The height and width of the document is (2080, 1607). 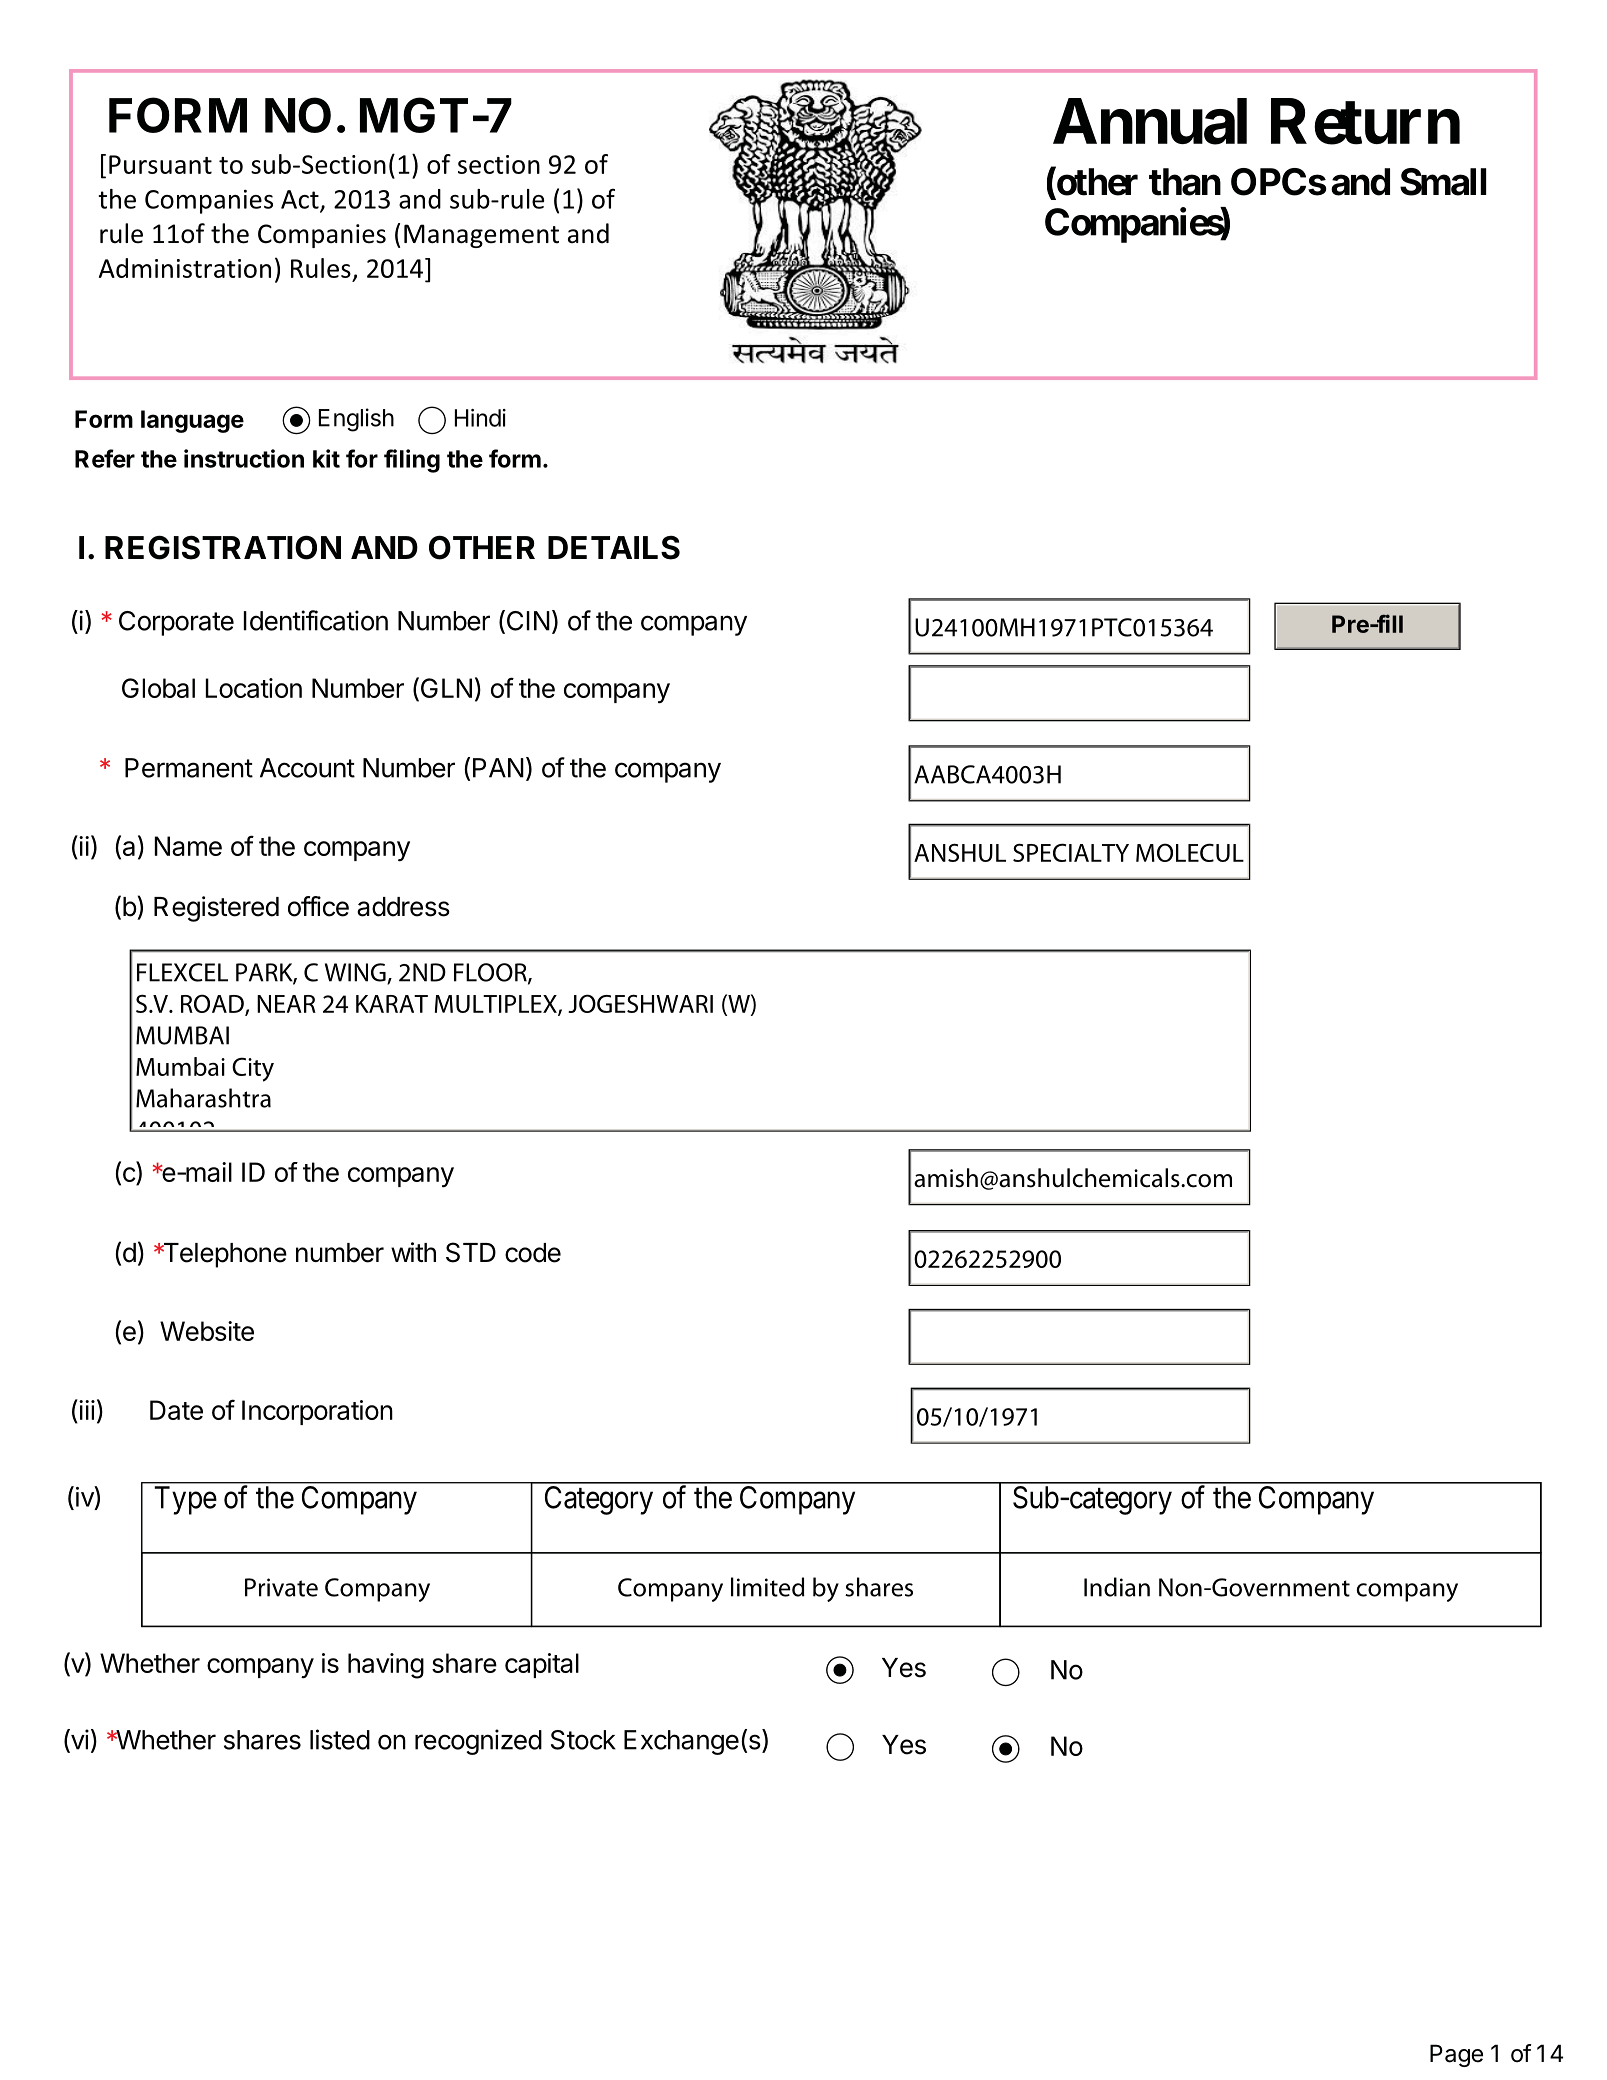 I want to click on than, so click(x=1185, y=182).
